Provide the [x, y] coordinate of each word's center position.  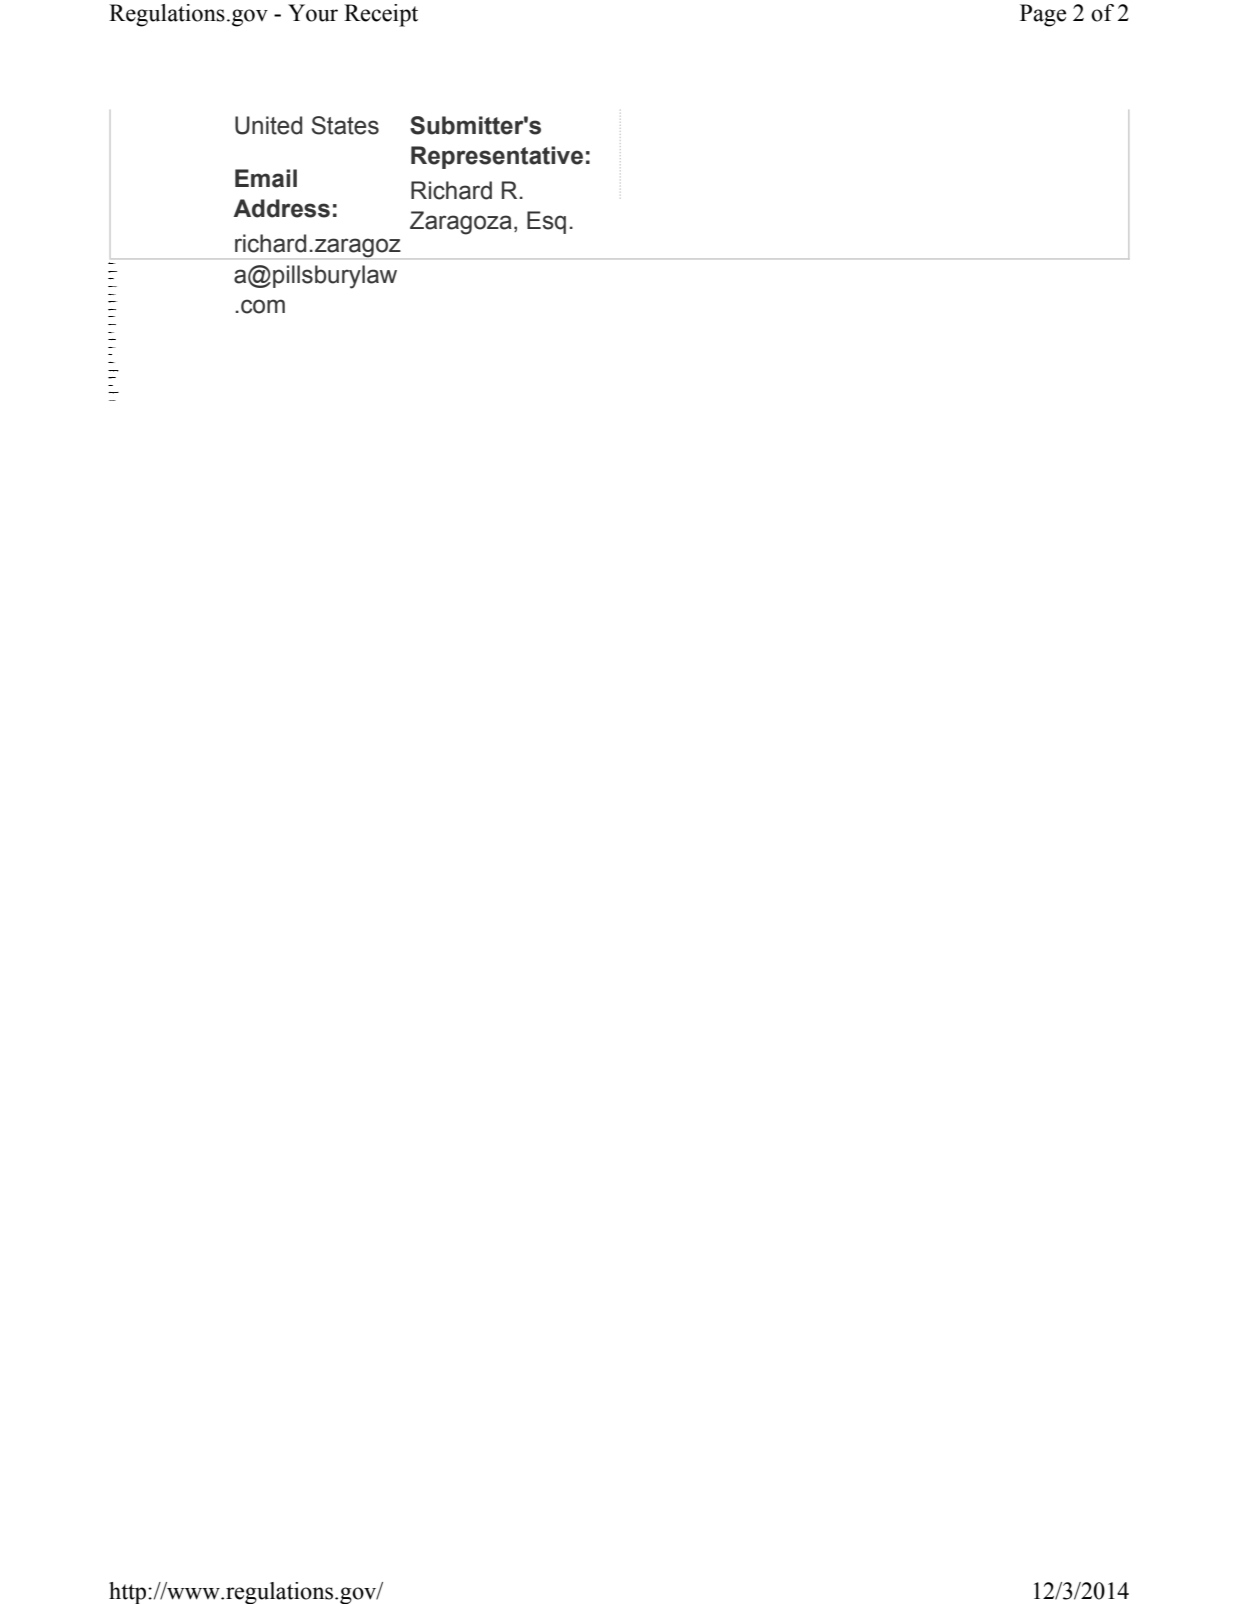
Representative [497, 157]
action [110, 385]
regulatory [112, 378]
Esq [546, 222]
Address [281, 208]
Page [1043, 15]
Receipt [381, 15]
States [345, 125]
